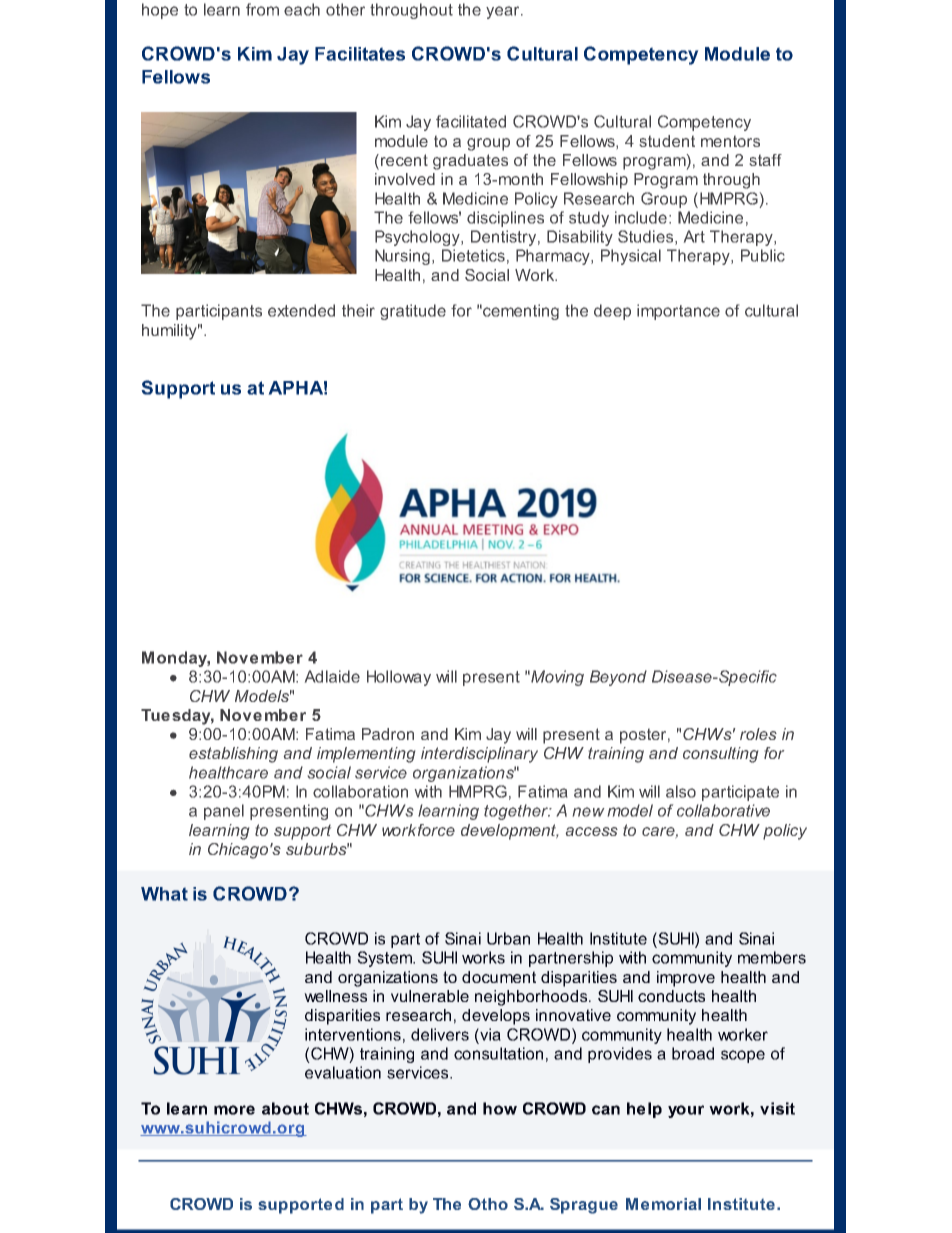  What do you see at coordinates (686, 1111) in the screenshot?
I see `your` at bounding box center [686, 1111].
